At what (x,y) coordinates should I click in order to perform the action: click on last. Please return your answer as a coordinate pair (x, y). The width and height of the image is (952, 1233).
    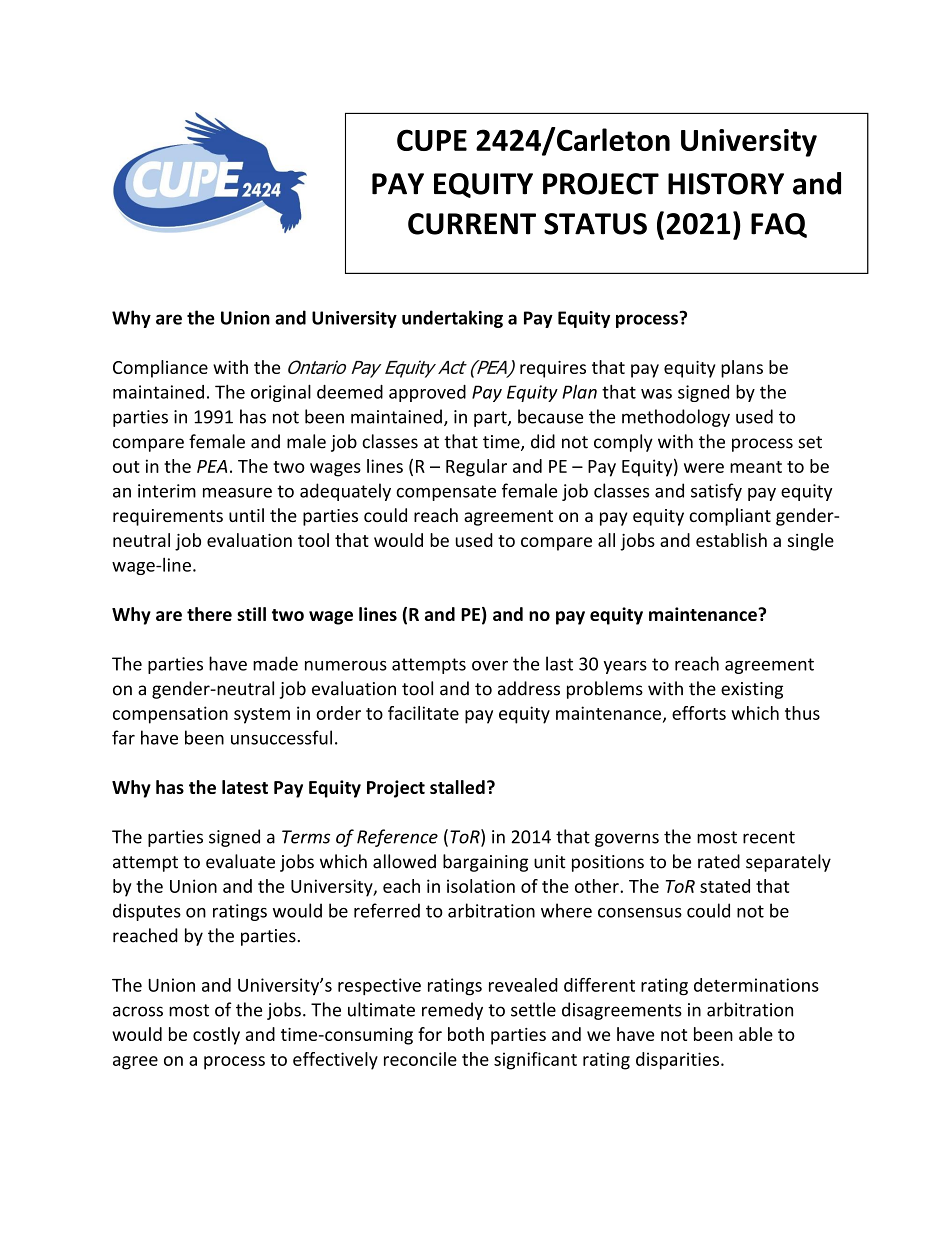
    Looking at the image, I should click on (559, 663).
